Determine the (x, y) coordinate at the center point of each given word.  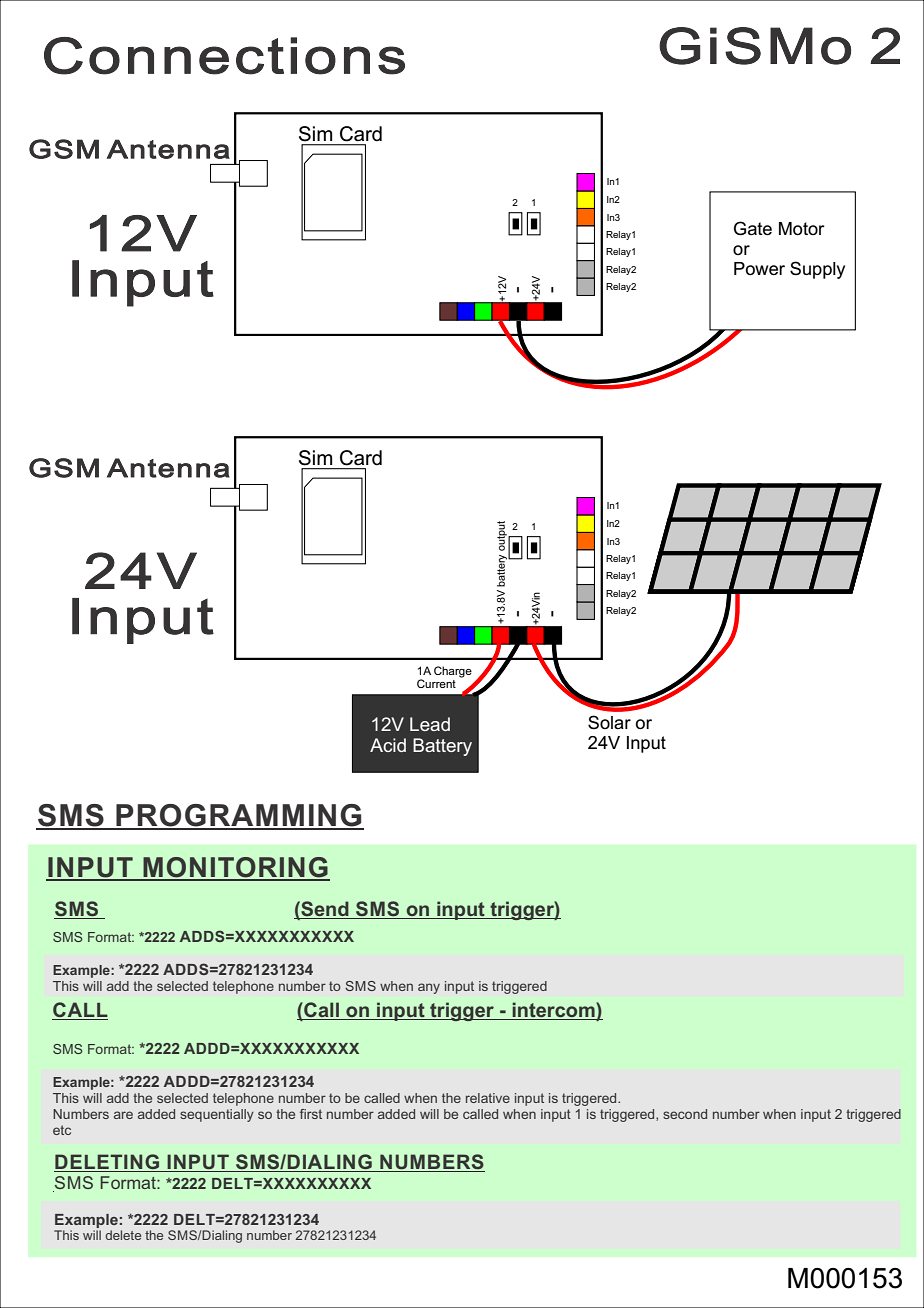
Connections (224, 56)
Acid (388, 745)
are (123, 1115)
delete (123, 1235)
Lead (430, 724)
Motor (802, 229)
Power (759, 268)
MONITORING (235, 868)
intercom (553, 1011)
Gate (753, 228)
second (685, 1114)
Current (436, 683)
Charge (453, 672)
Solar (609, 722)
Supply (817, 270)
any (429, 988)
